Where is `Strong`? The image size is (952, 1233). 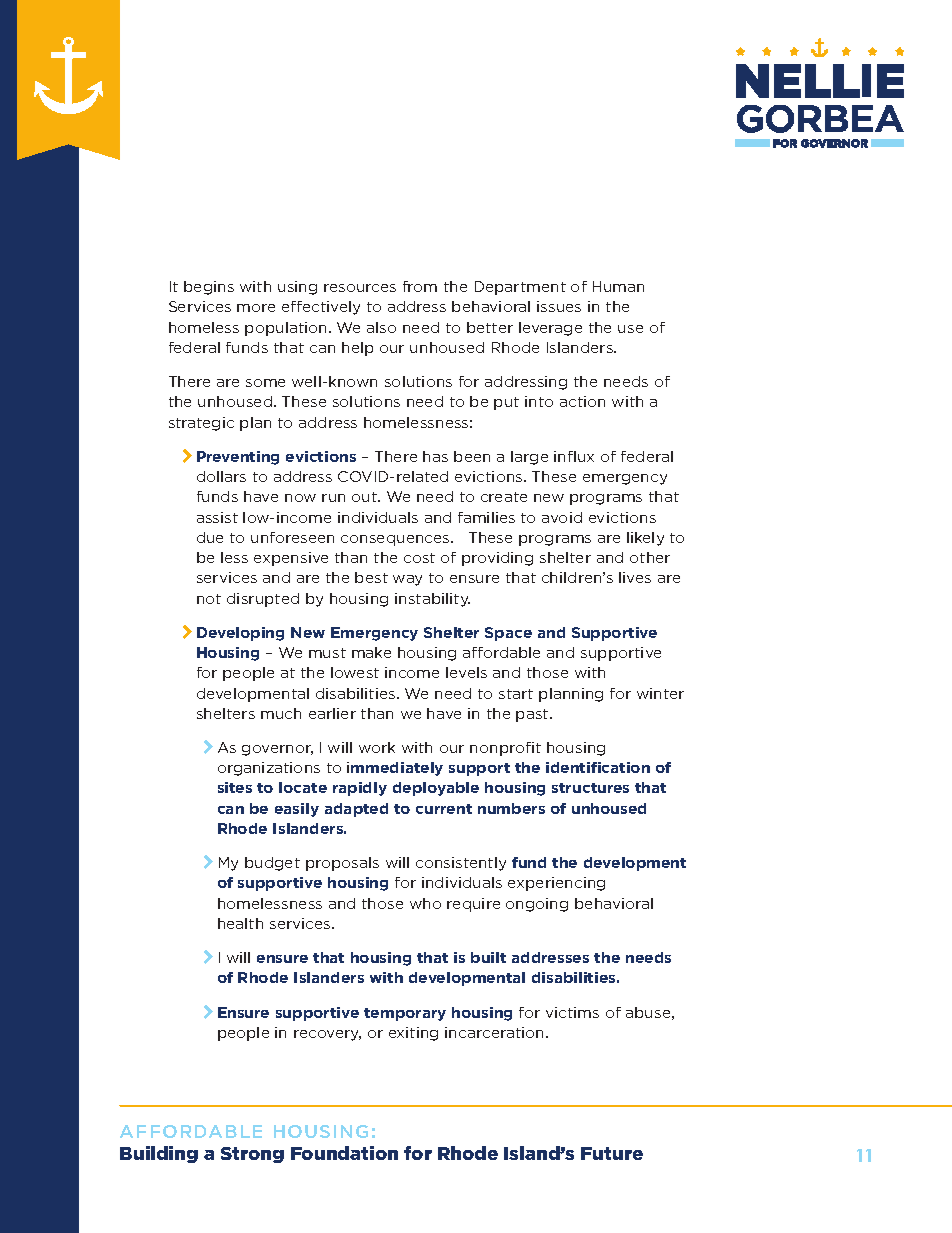 Strong is located at coordinates (252, 1155).
